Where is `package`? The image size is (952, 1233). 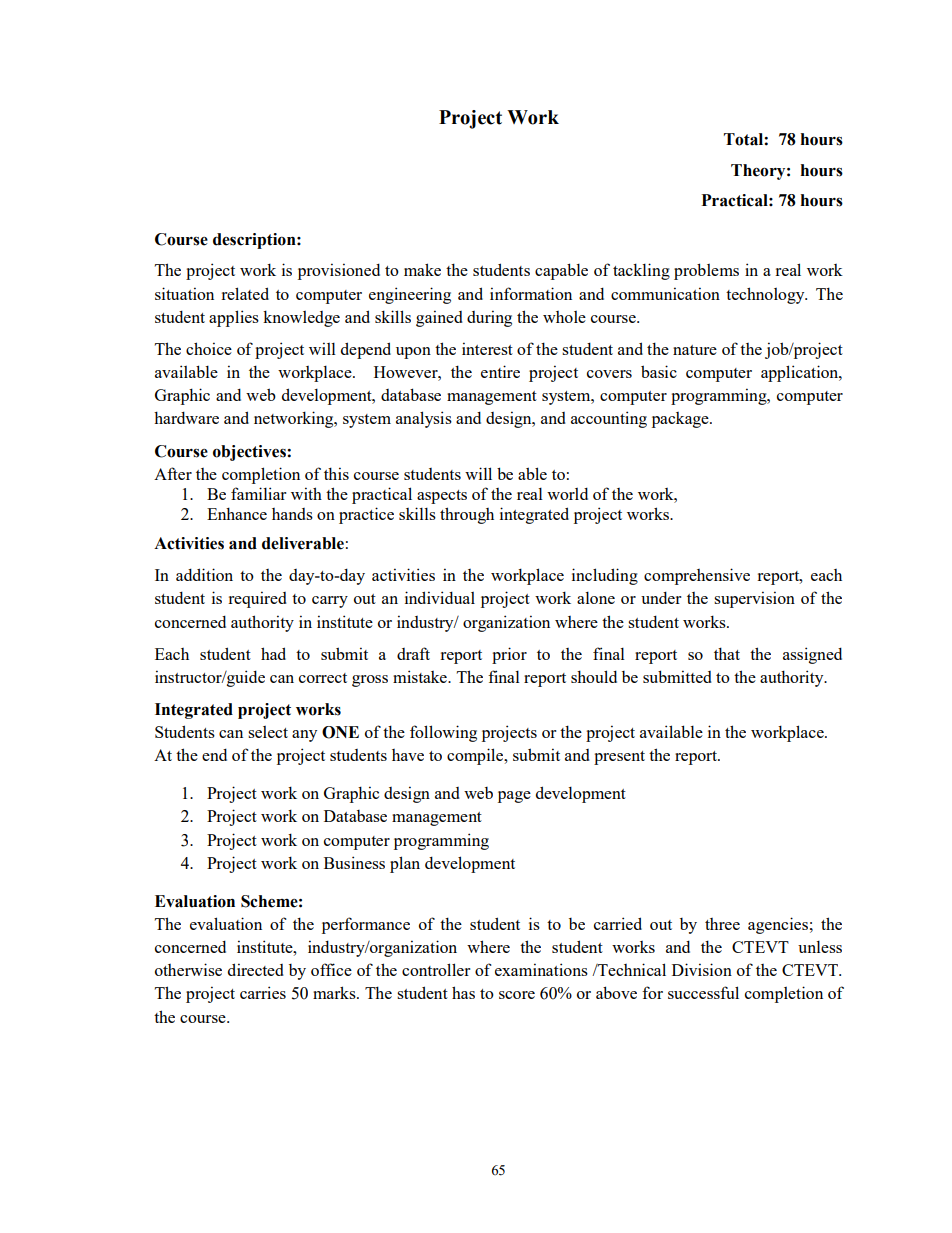 package is located at coordinates (681, 420).
